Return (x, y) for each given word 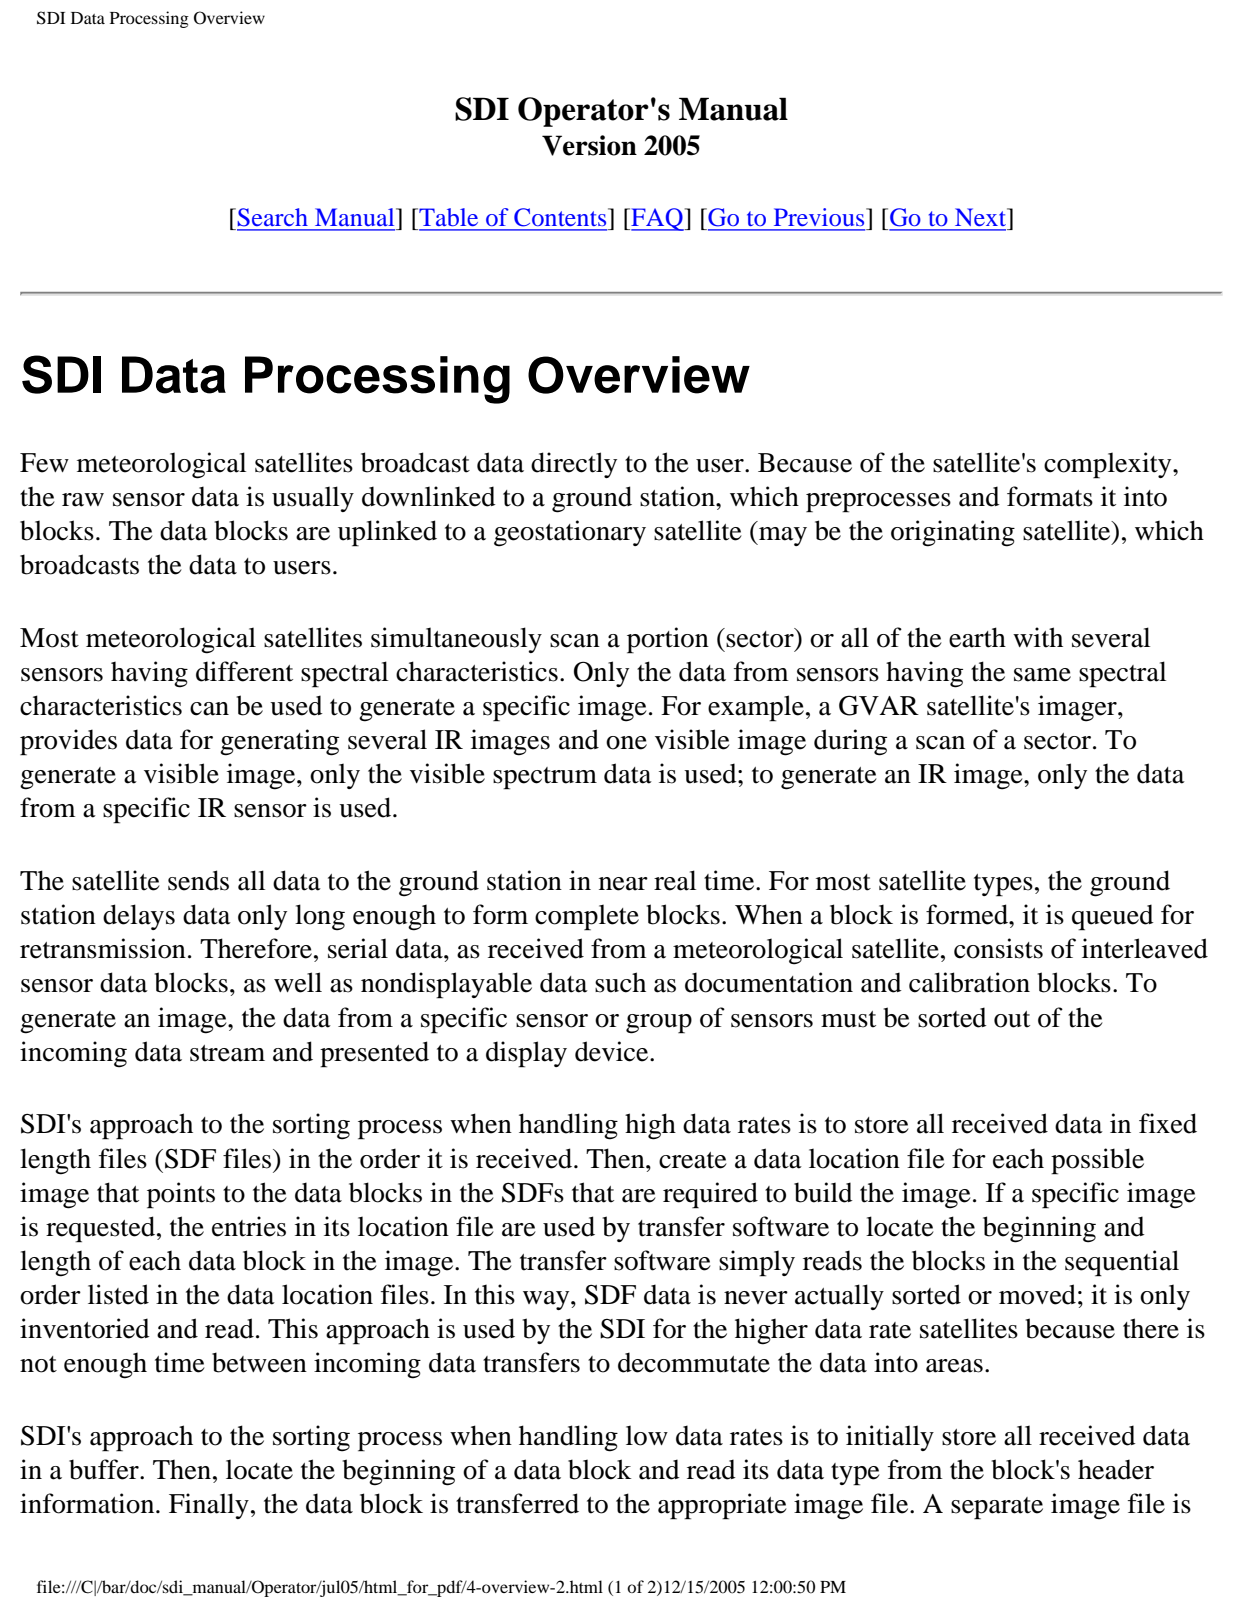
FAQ (657, 219)
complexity (1109, 465)
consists (998, 948)
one (626, 743)
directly (574, 465)
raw (83, 500)
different (244, 671)
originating (953, 533)
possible (1097, 1161)
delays (139, 917)
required (710, 1195)
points (181, 1195)
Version (589, 145)
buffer (105, 1469)
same (1042, 675)
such (620, 982)
